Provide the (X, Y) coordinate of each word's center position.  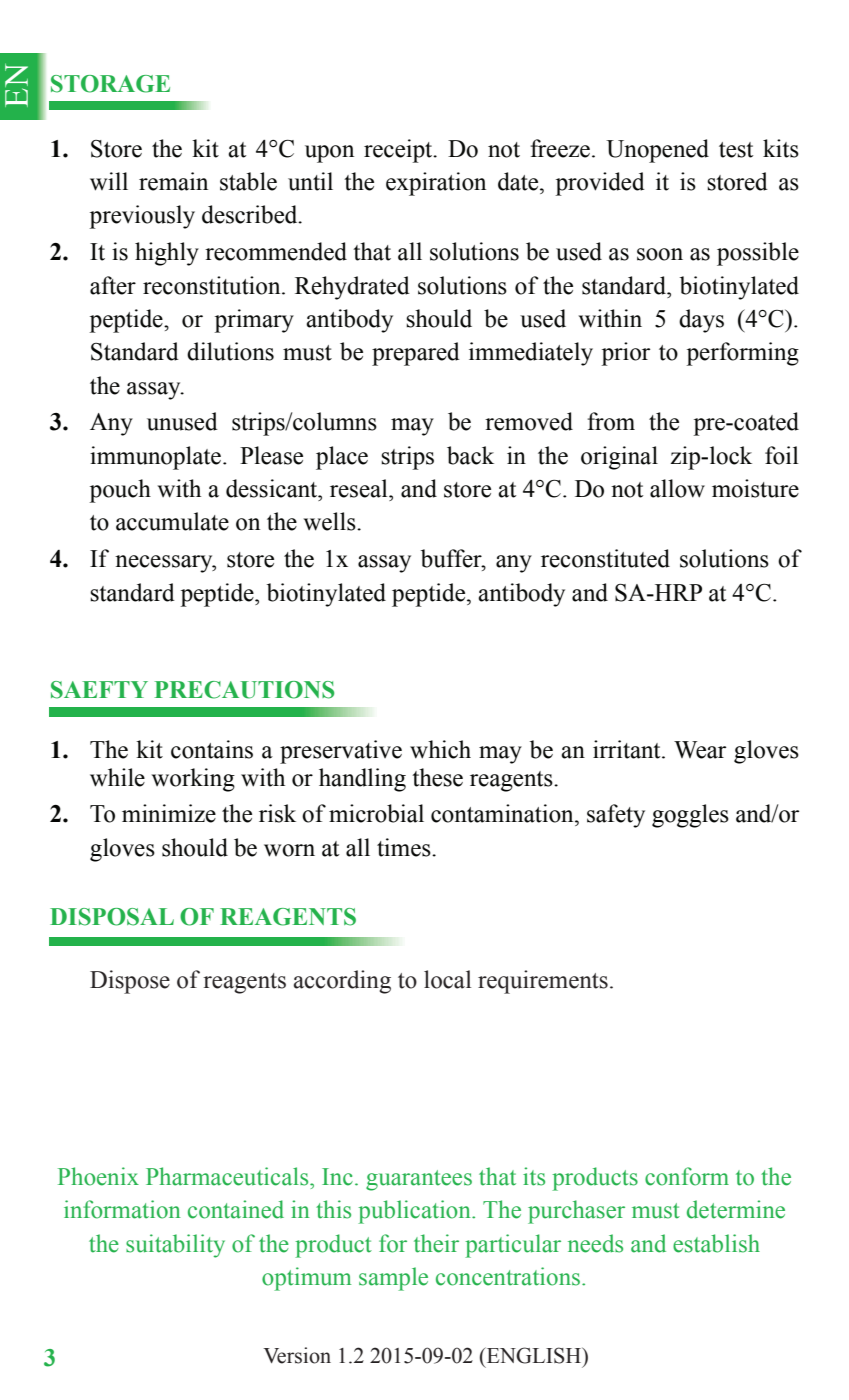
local (447, 979)
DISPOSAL (112, 917)
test (736, 150)
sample (393, 1279)
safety (616, 816)
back (470, 455)
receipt (399, 151)
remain (173, 181)
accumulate (172, 521)
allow (677, 488)
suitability (175, 1246)
